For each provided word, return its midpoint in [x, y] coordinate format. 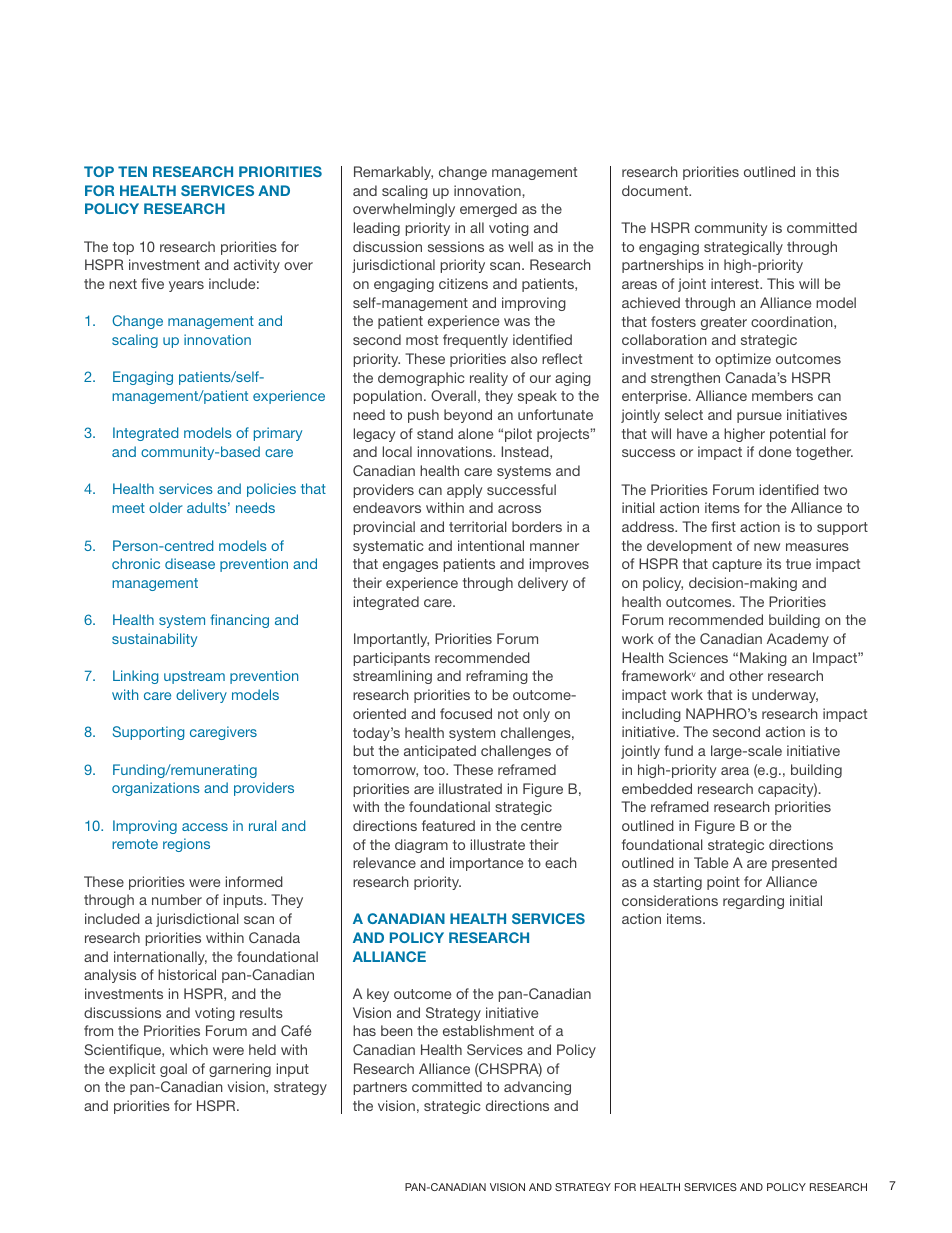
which [189, 1049]
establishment [488, 1030]
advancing [537, 1088]
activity [257, 266]
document [656, 190]
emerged [488, 210]
